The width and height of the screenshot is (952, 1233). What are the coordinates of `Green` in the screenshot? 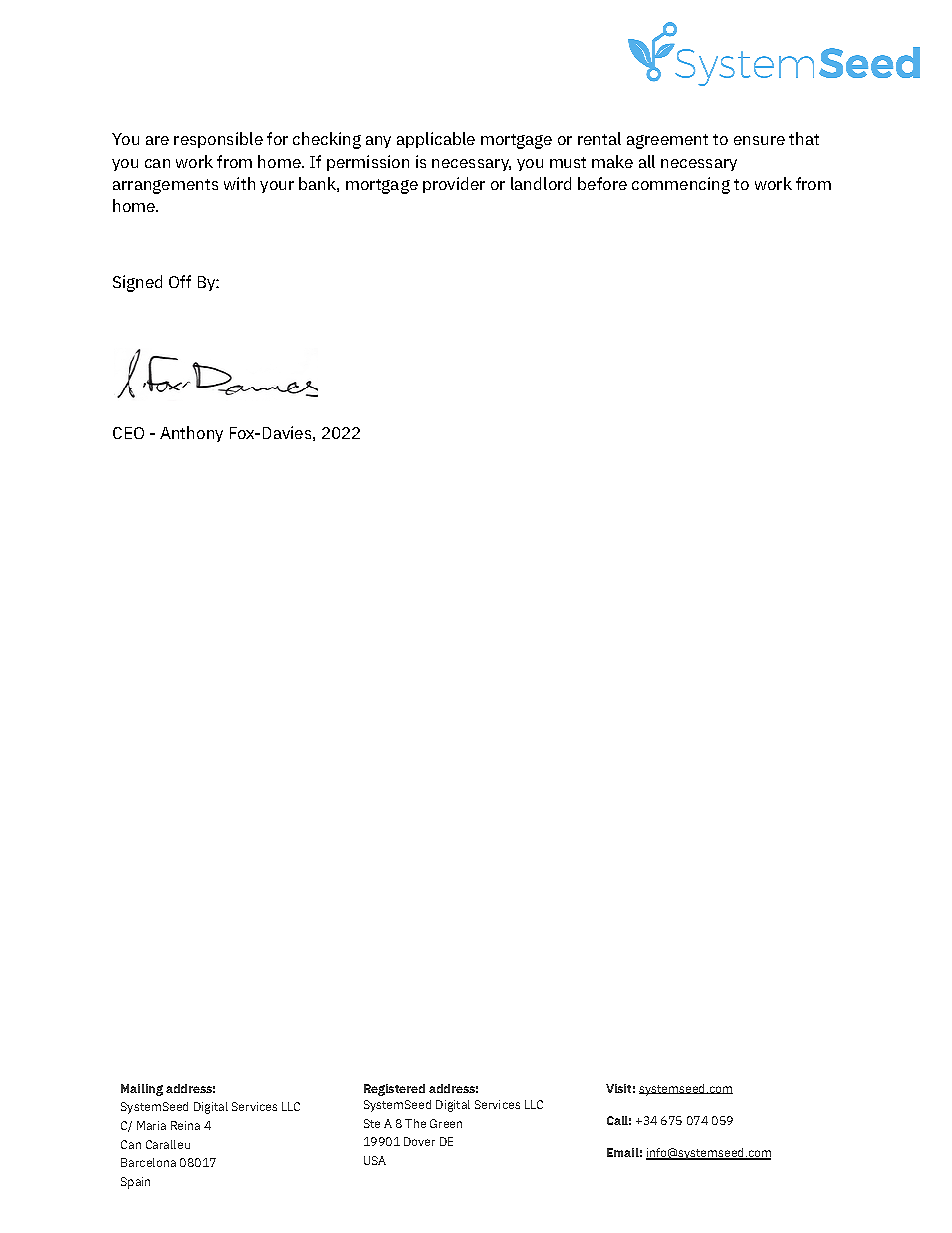 It's located at (446, 1123).
